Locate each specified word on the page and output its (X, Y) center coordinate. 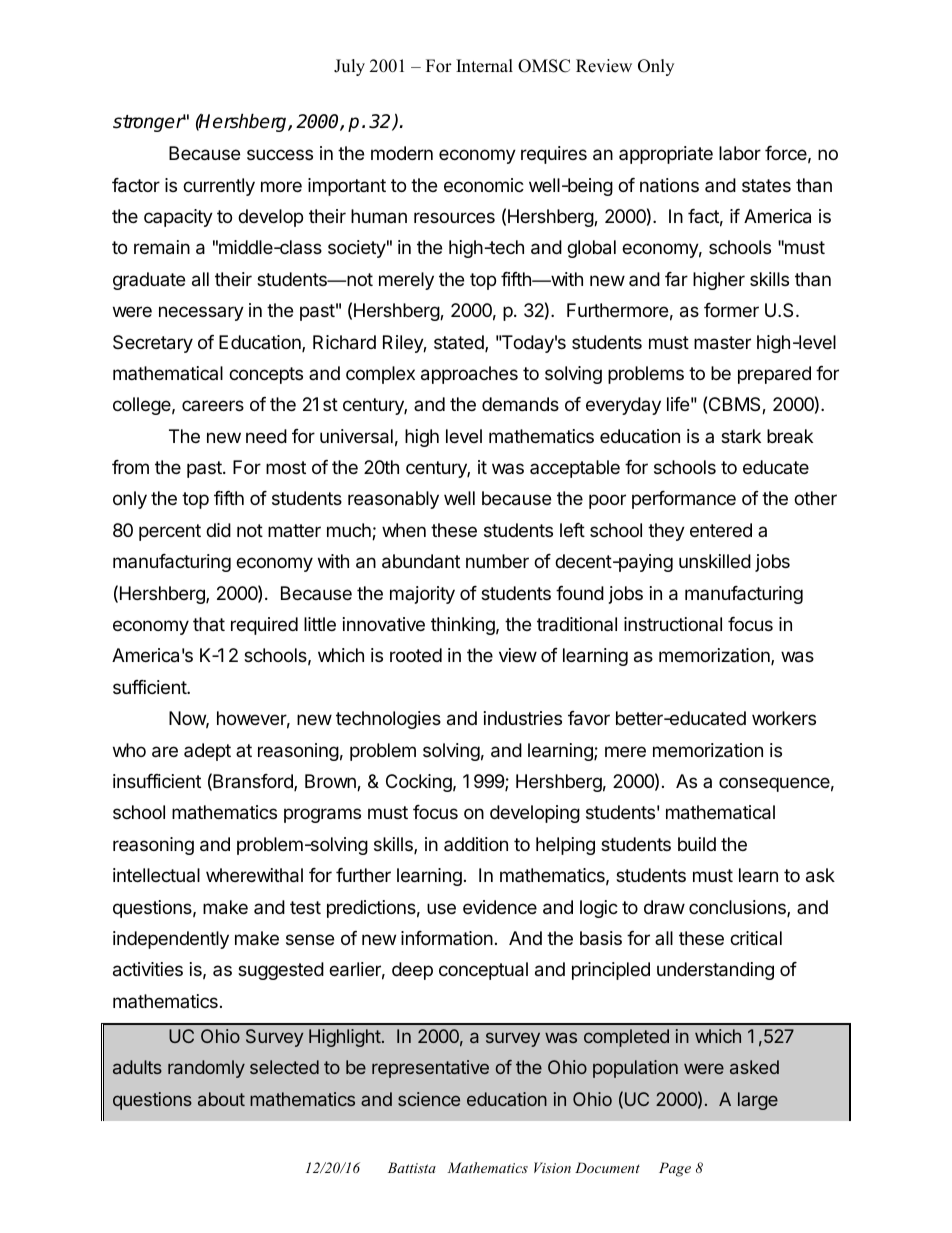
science (429, 1099)
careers (213, 405)
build (697, 844)
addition (476, 844)
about (221, 1099)
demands (520, 404)
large (758, 1101)
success (280, 154)
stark (741, 436)
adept (207, 752)
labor (740, 153)
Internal (484, 66)
